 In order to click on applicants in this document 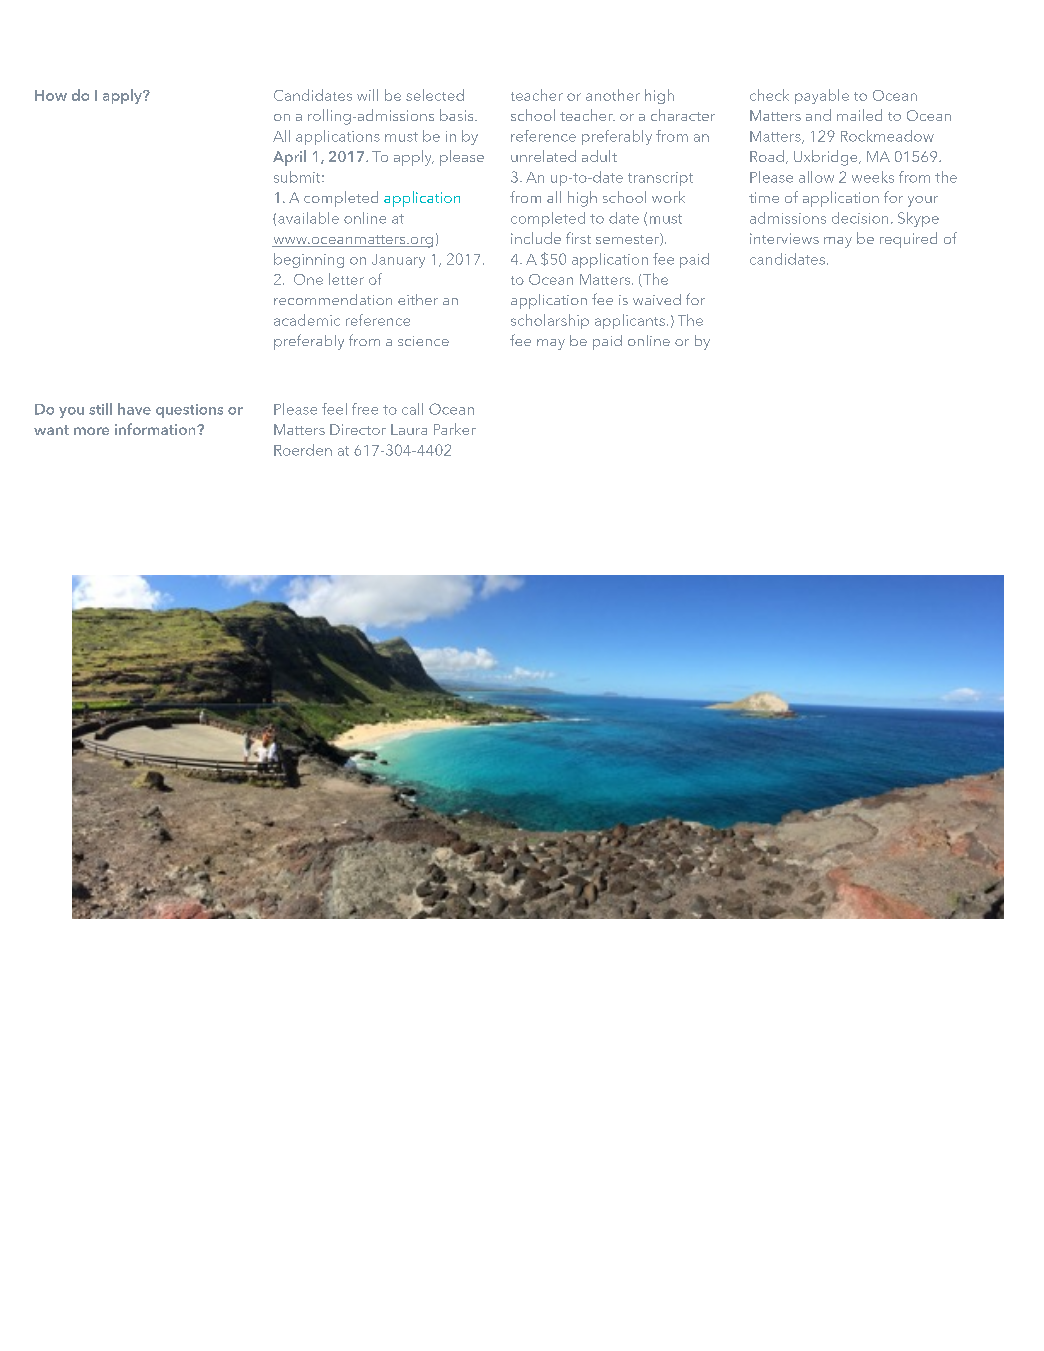, I will do `click(630, 321)`.
